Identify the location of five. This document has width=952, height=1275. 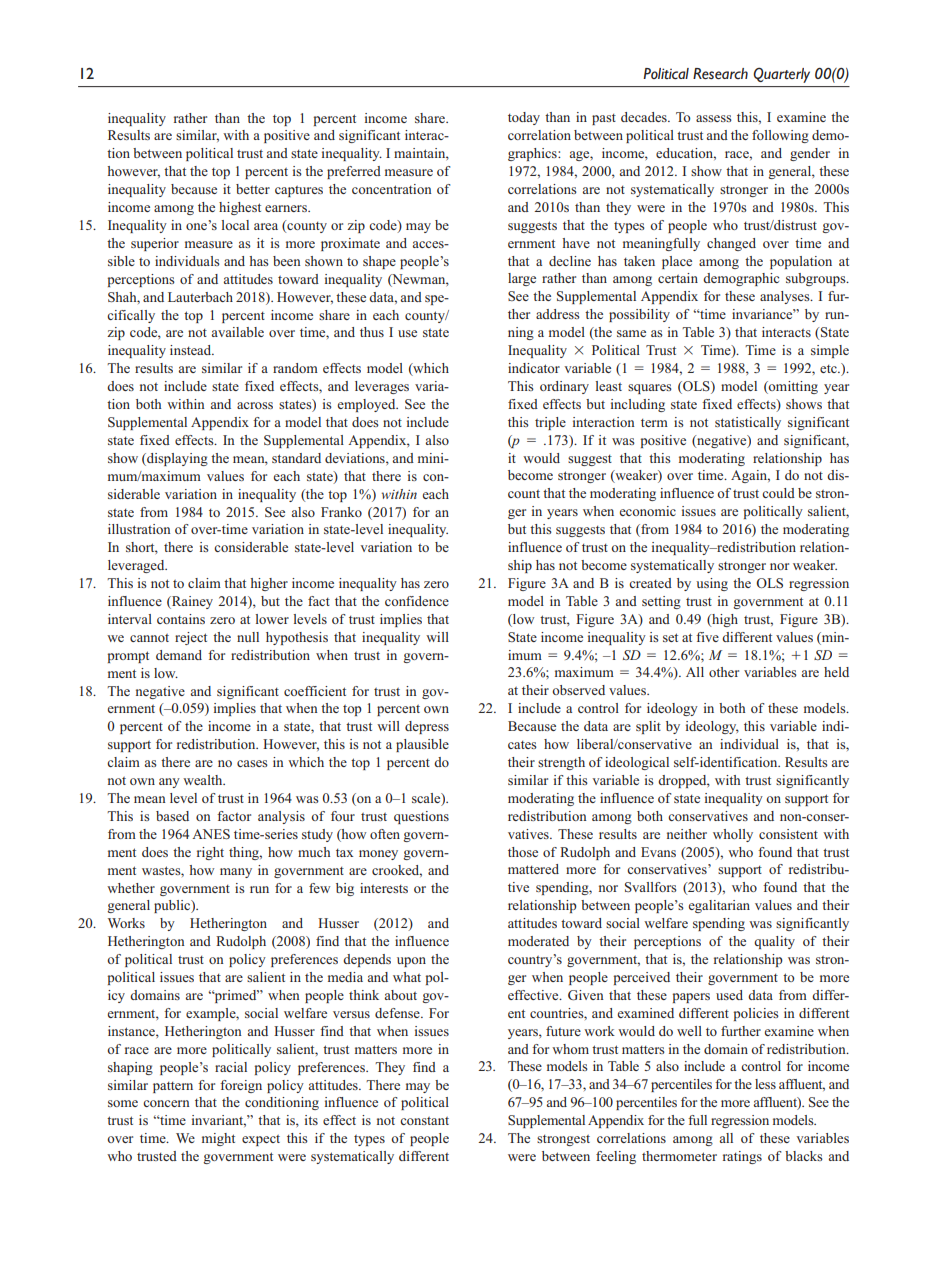
(707, 637).
